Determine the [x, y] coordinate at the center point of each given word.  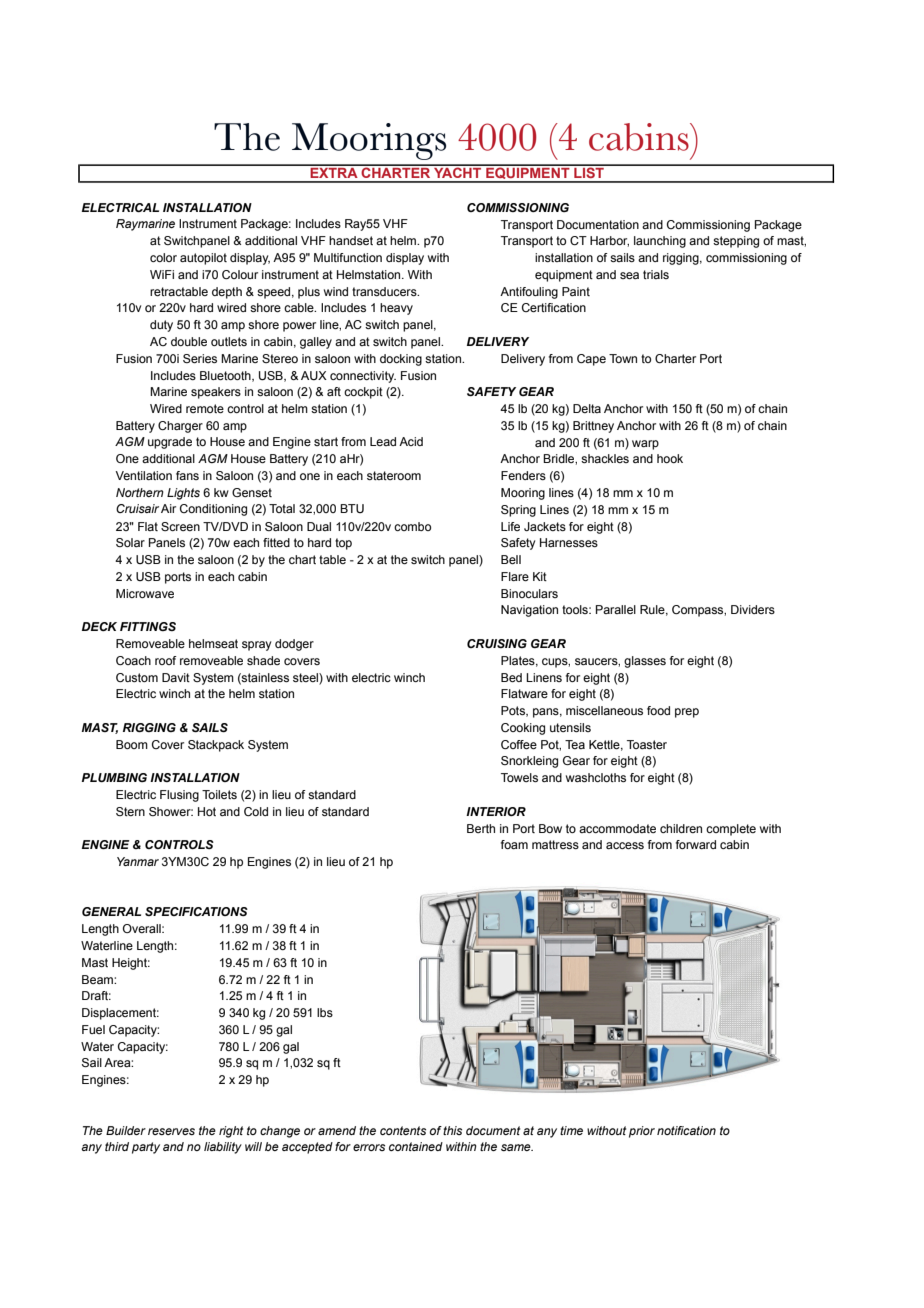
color [163, 257]
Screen [180, 526]
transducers [385, 291]
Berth [481, 828]
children [681, 828]
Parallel [616, 609]
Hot [207, 811]
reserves [171, 1131]
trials [656, 274]
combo [412, 526]
